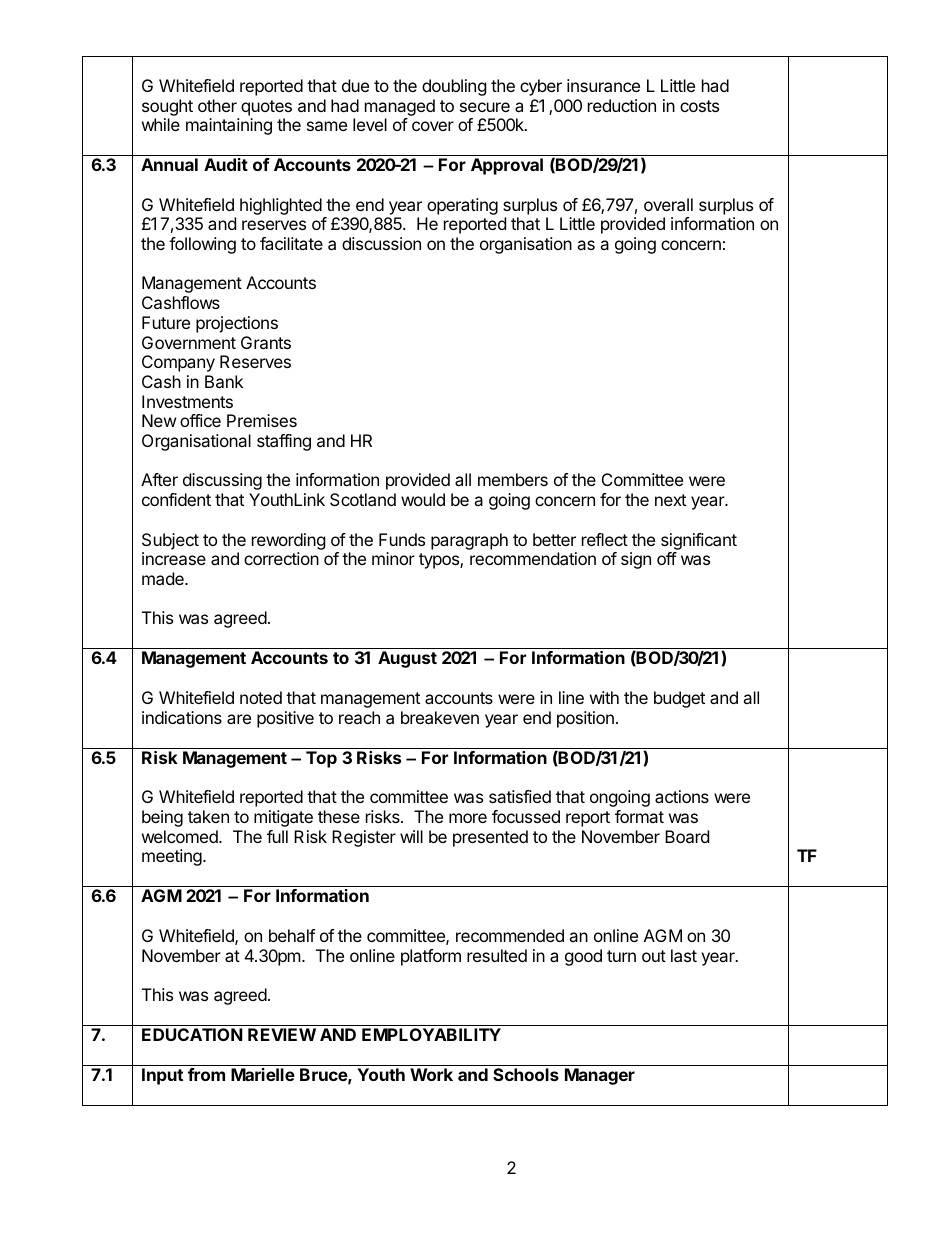 The width and height of the screenshot is (952, 1233). Describe the element at coordinates (682, 796) in the screenshot. I see `actions` at that location.
